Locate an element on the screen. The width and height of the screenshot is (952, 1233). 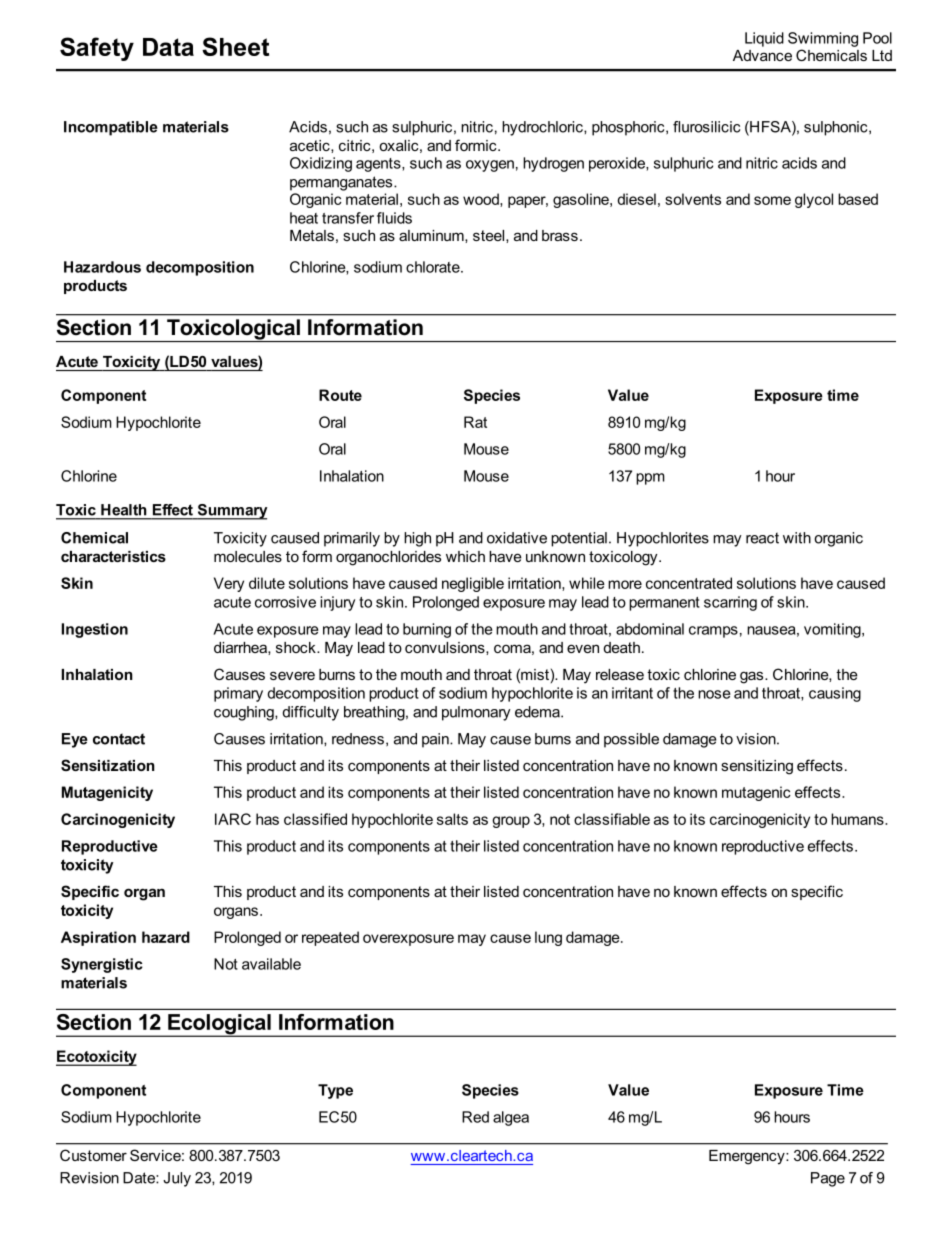
Very is located at coordinates (229, 584).
